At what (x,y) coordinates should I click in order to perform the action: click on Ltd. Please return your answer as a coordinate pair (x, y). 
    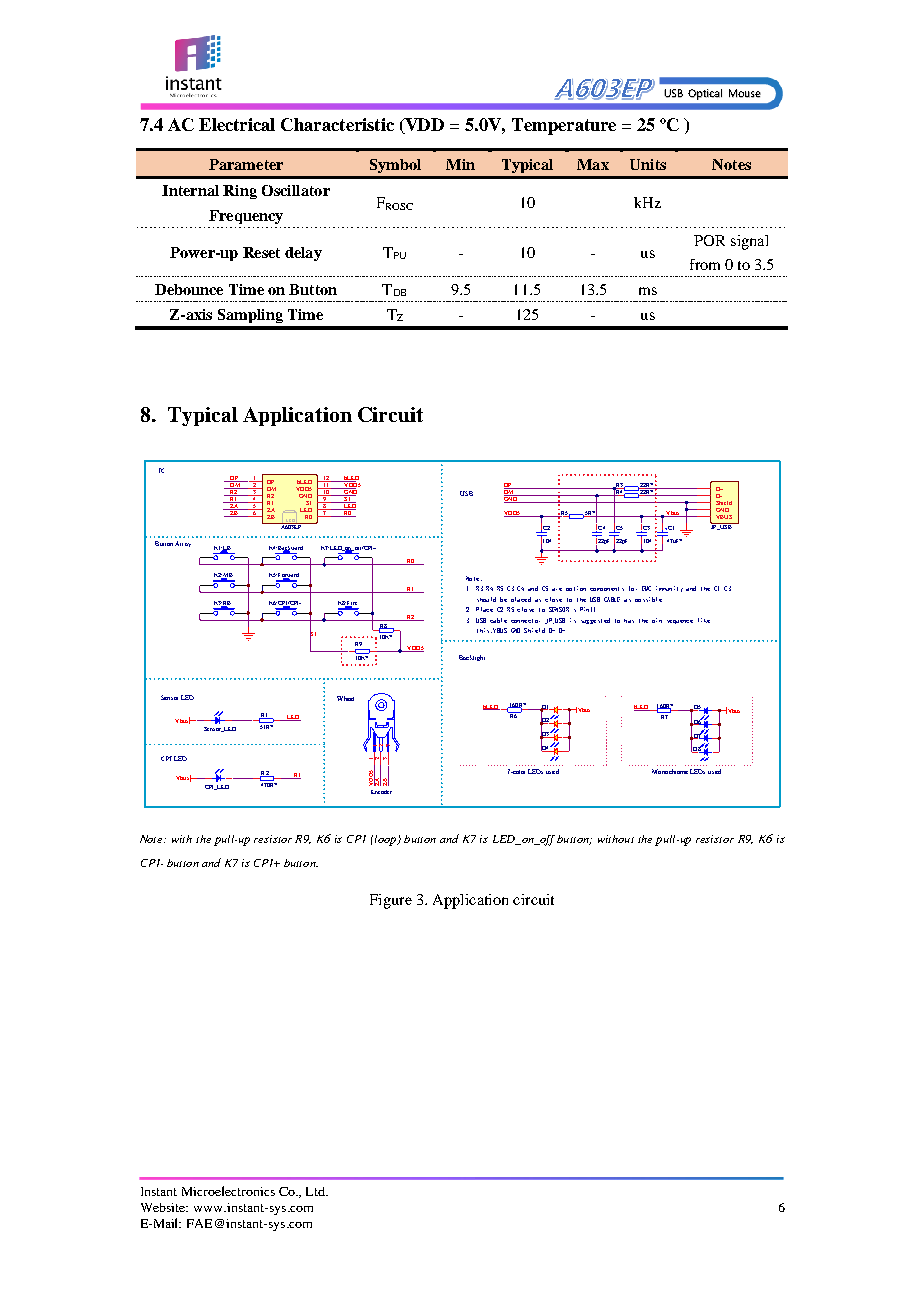
    Looking at the image, I should click on (317, 1191).
